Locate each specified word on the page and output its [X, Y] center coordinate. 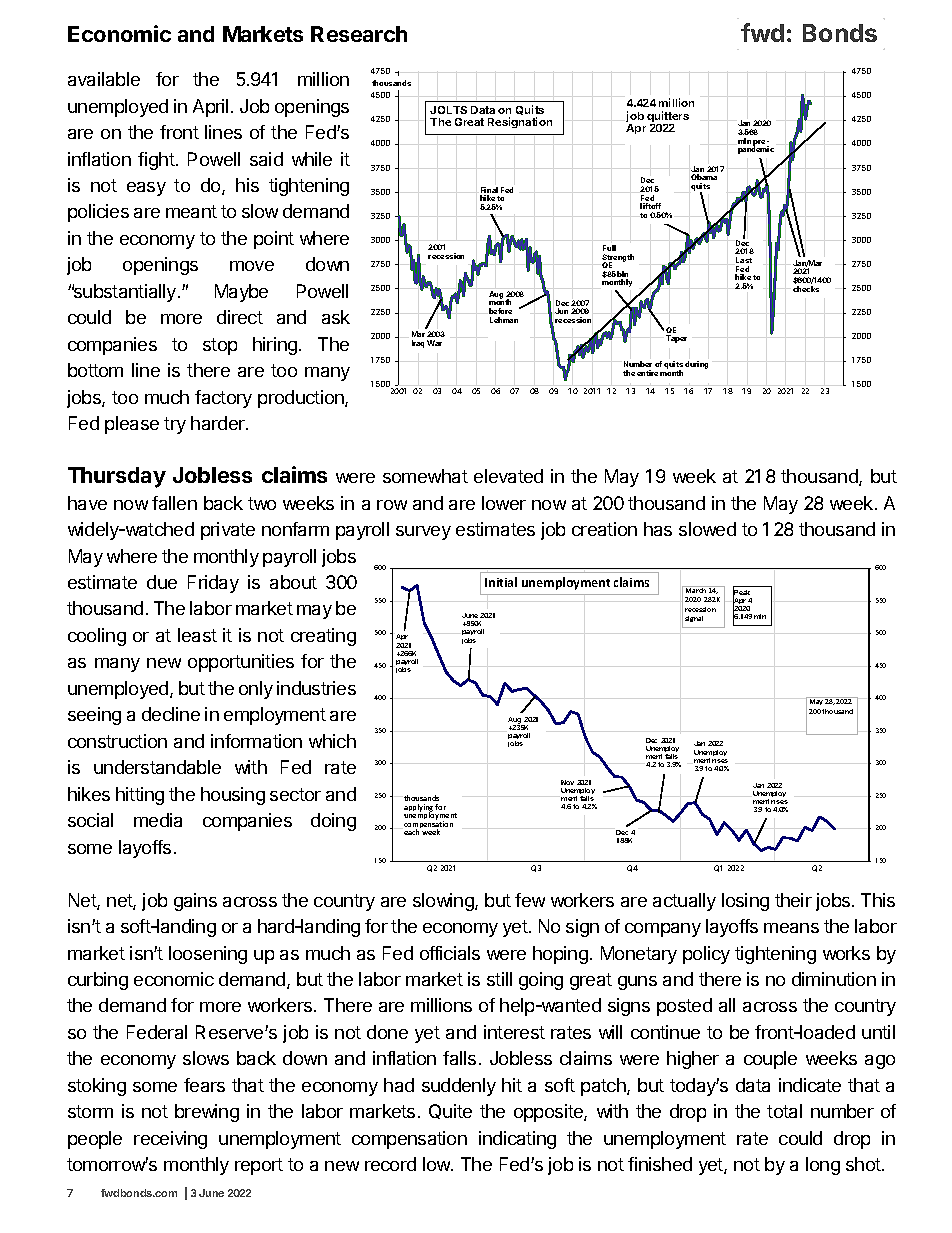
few [530, 900]
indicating [517, 1140]
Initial [501, 582]
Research [359, 34]
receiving [170, 1140]
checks [806, 289]
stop [220, 346]
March [696, 589]
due [162, 582]
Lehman [504, 320]
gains [195, 902]
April [210, 108]
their [793, 900]
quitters [668, 118]
